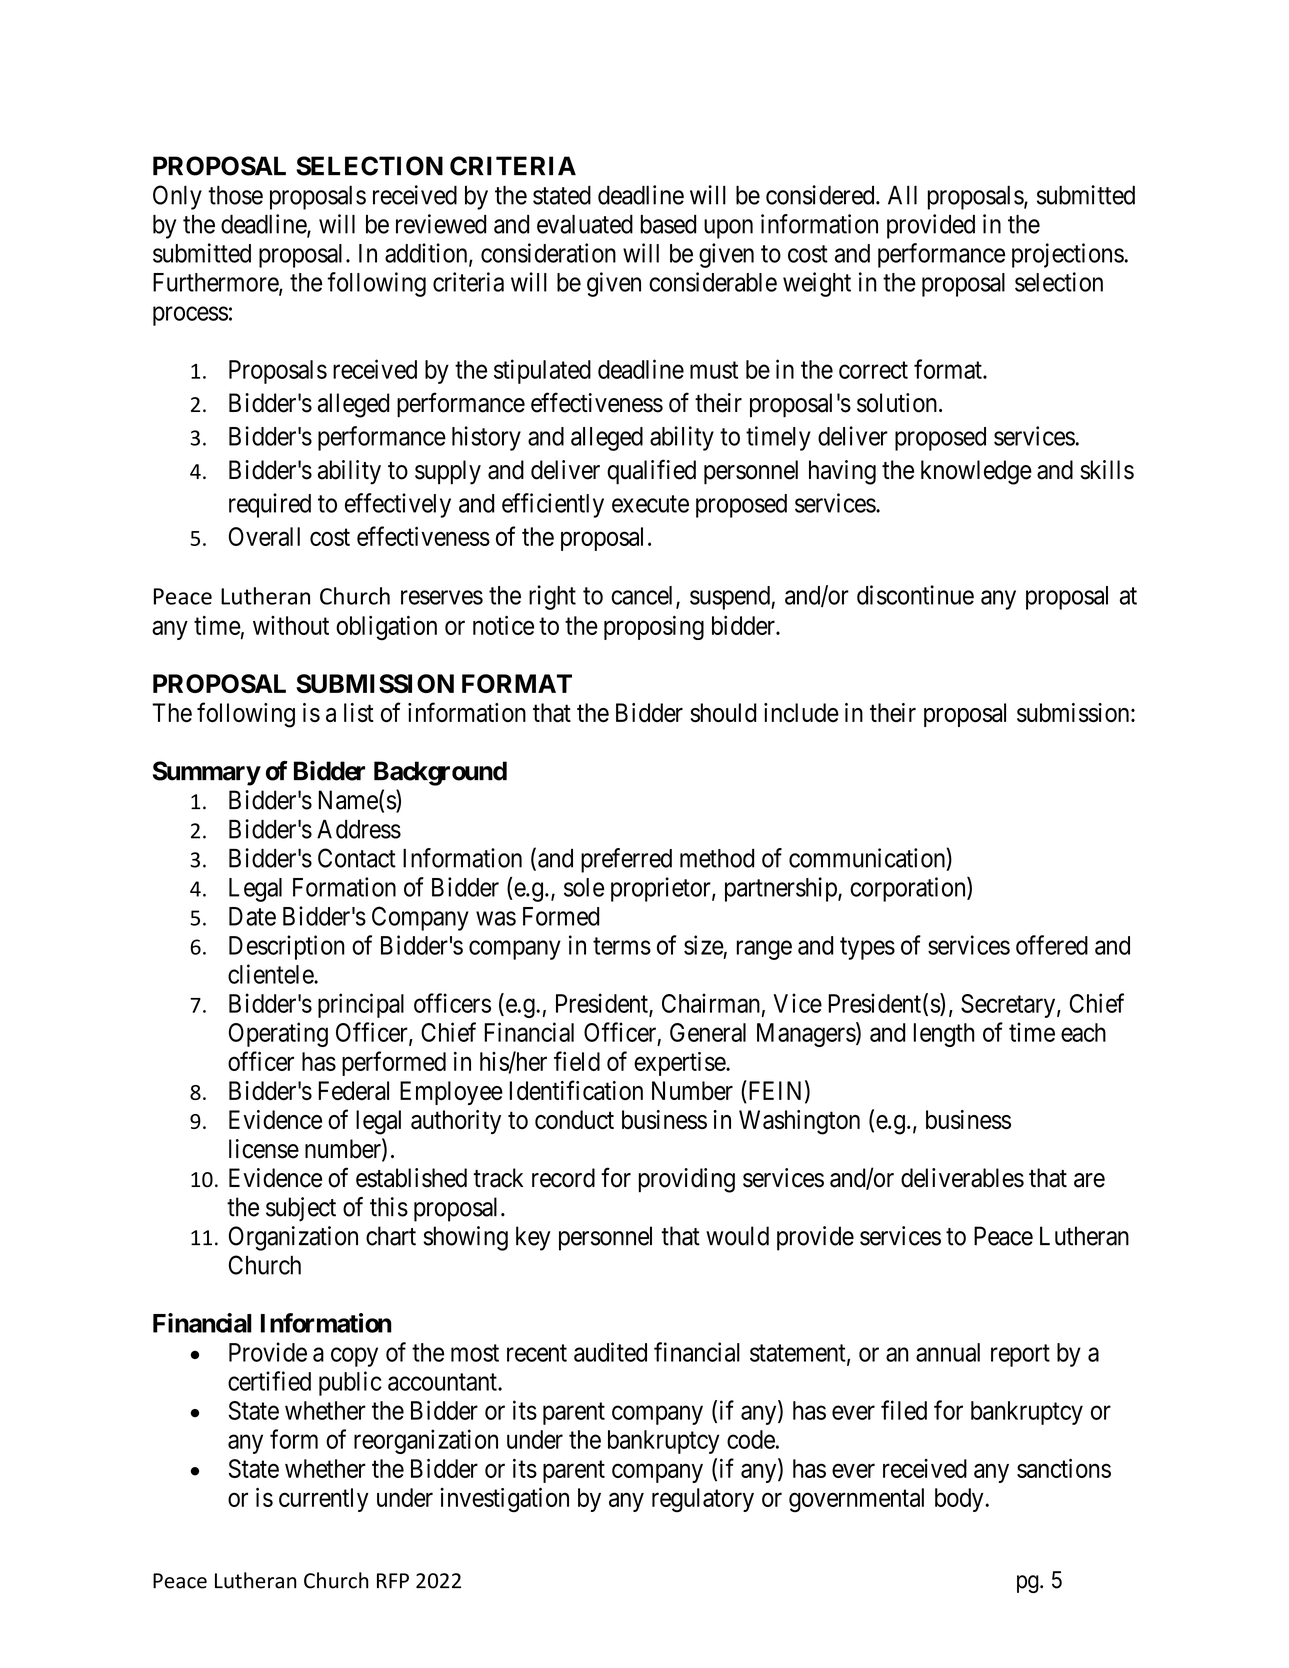 This screenshot has width=1289, height=1668. Describe the element at coordinates (668, 224) in the screenshot. I see `based` at that location.
